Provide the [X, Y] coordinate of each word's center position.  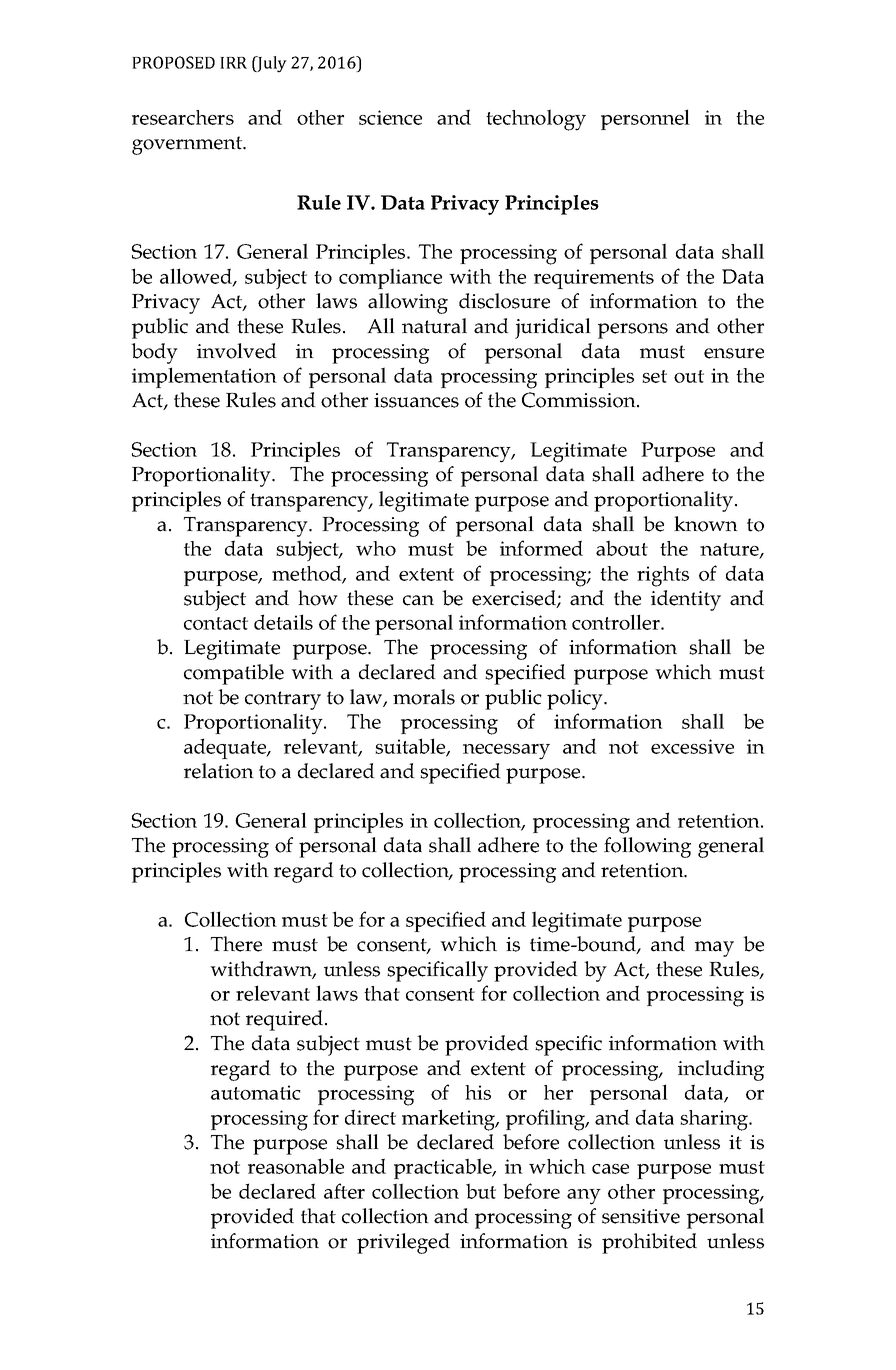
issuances [416, 400]
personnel [645, 119]
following [647, 847]
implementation [204, 377]
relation [219, 771]
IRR [233, 63]
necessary [506, 752]
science [390, 117]
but [481, 1191]
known [706, 524]
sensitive [641, 1216]
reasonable [296, 1166]
